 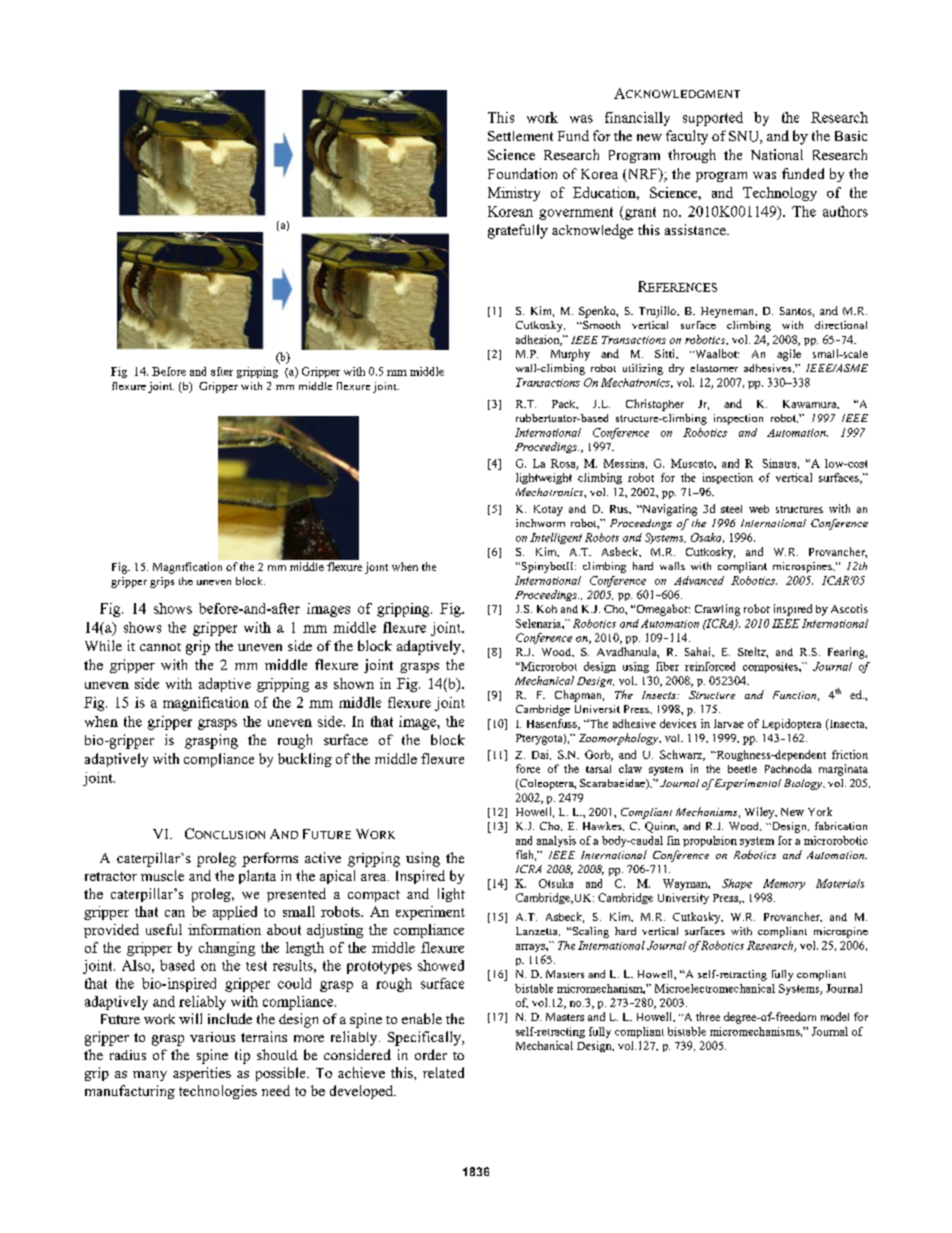 What do you see at coordinates (547, 609) in the screenshot?
I see `Koh` at bounding box center [547, 609].
